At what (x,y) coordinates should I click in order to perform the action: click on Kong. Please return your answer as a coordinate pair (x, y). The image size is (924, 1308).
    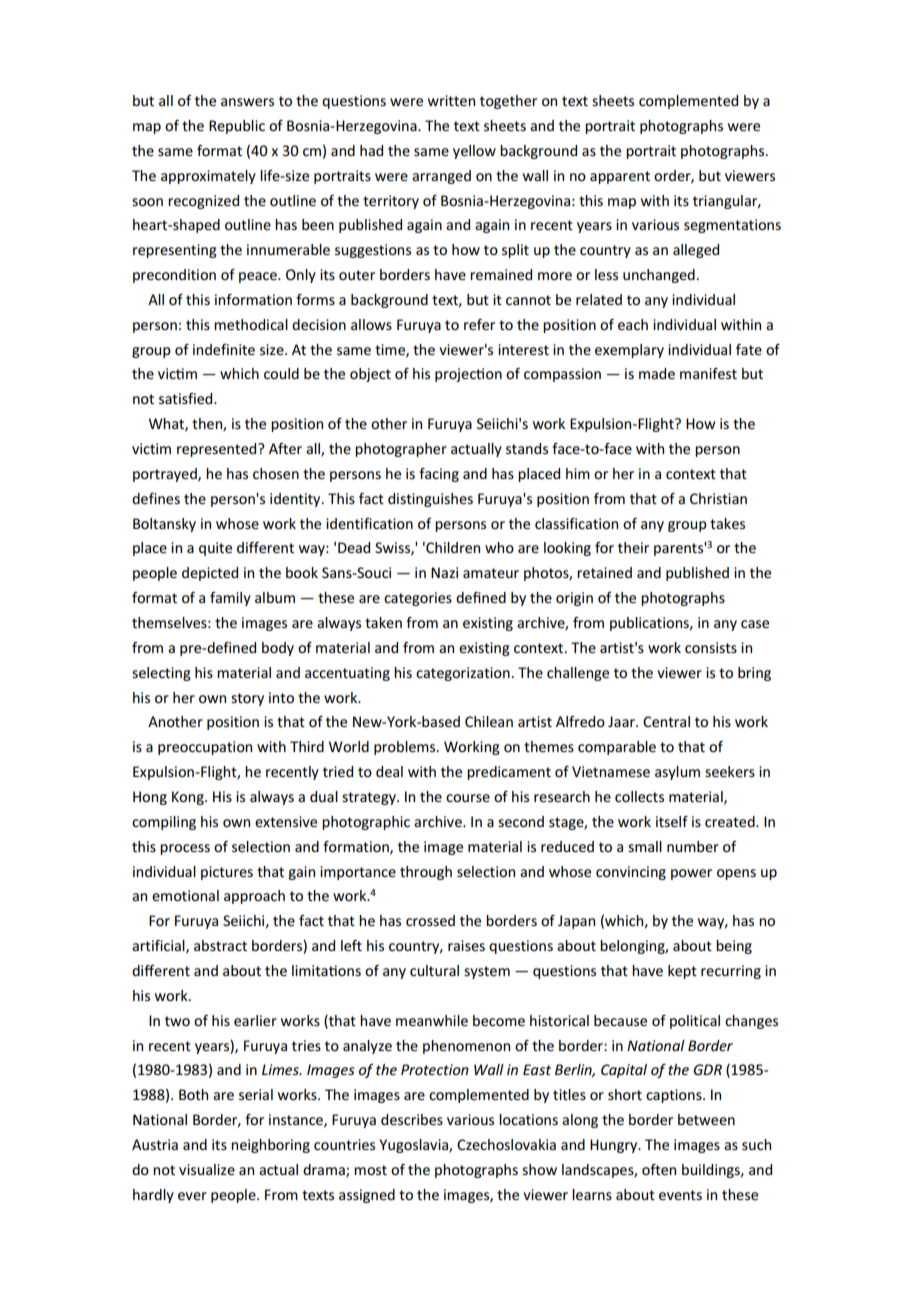
    Looking at the image, I should click on (189, 798).
